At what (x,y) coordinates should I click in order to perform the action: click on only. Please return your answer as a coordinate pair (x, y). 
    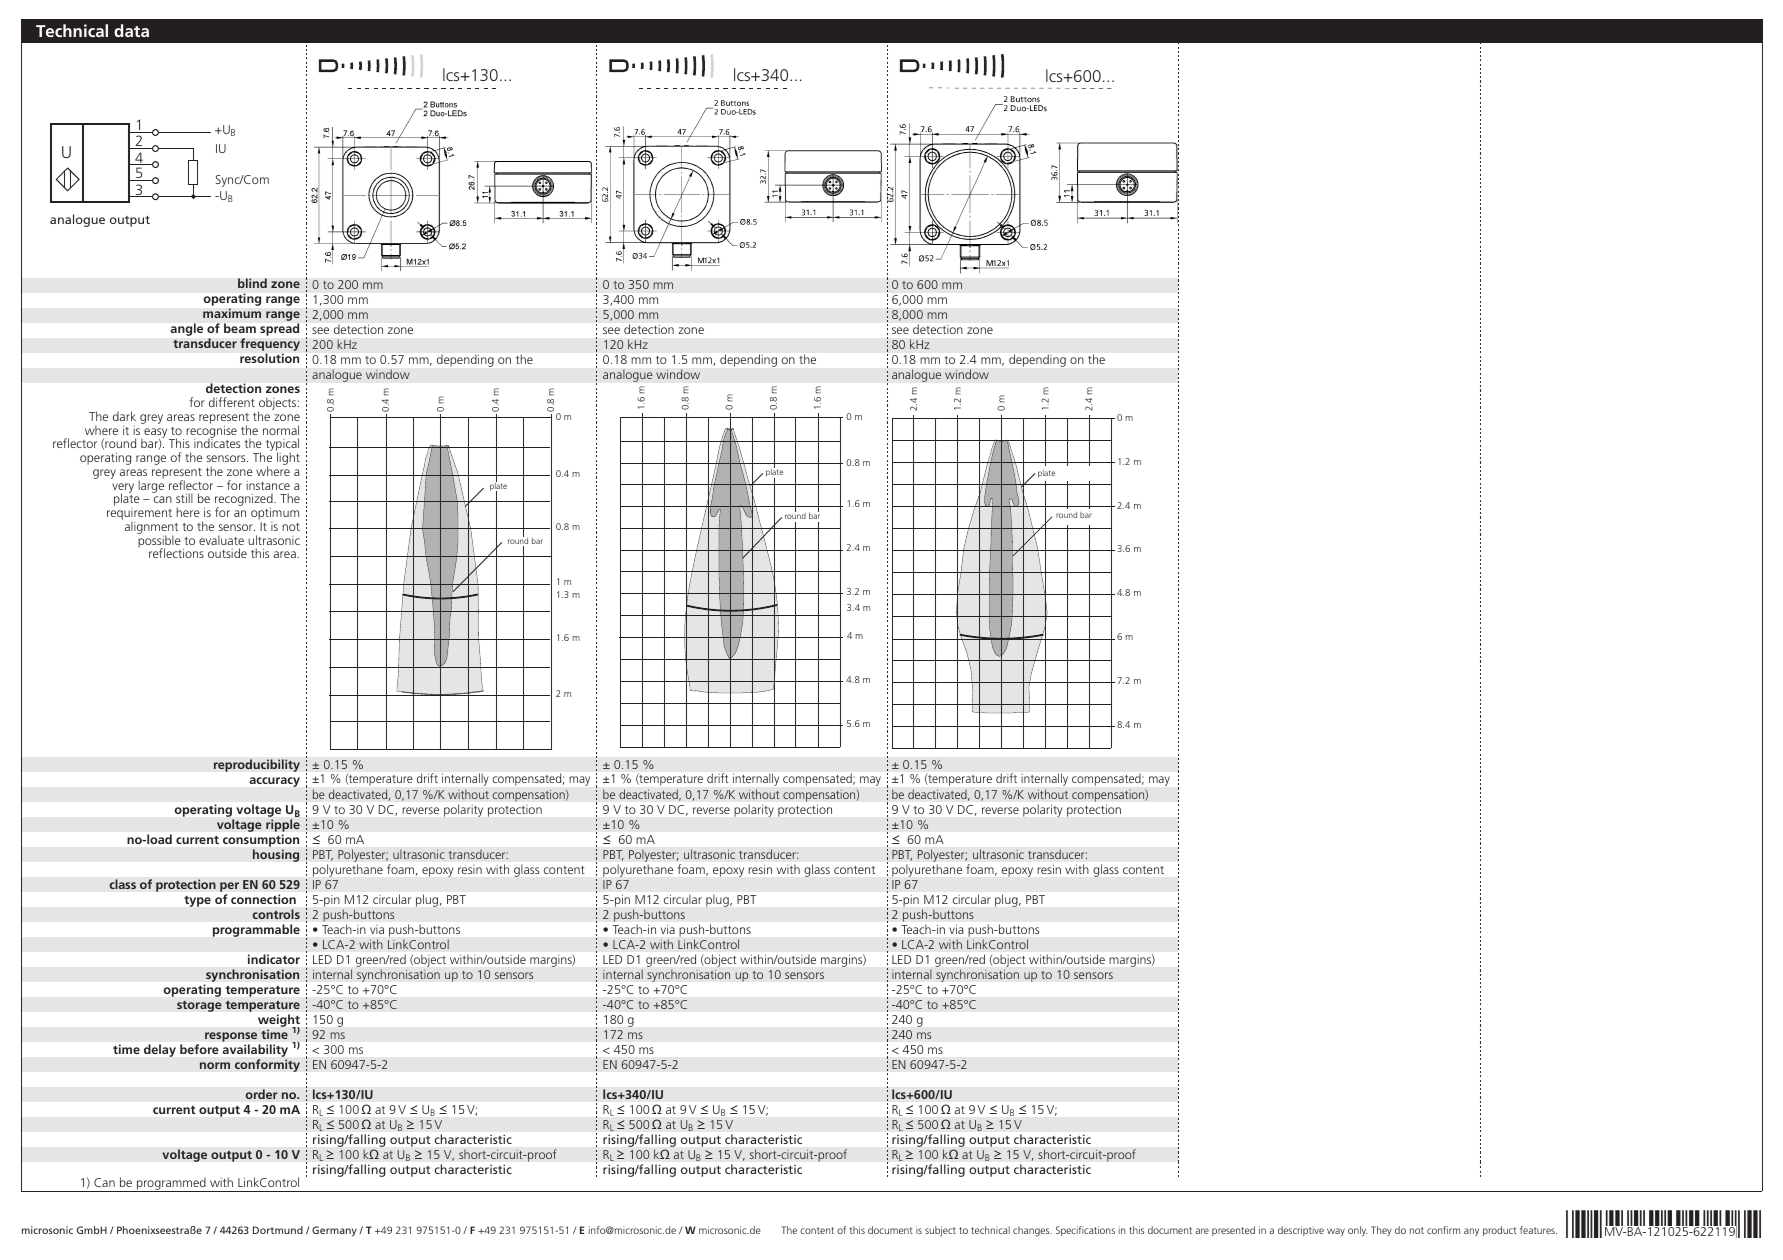
    Looking at the image, I should click on (1357, 1231).
